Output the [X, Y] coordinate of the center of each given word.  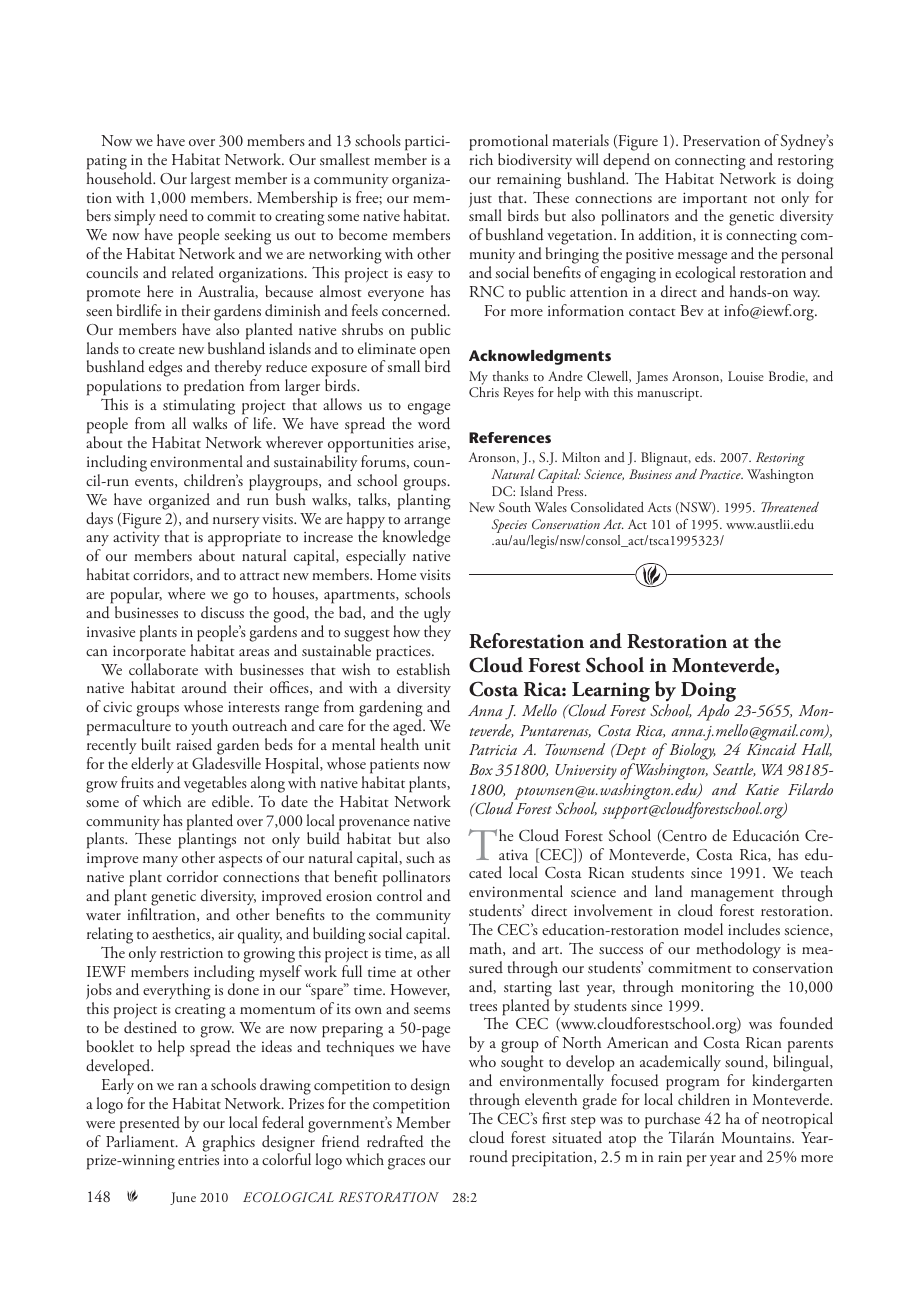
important [715, 201]
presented [150, 1124]
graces [406, 1164]
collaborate [163, 669]
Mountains [757, 1137]
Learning [611, 693]
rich [481, 159]
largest [210, 180]
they [437, 633]
